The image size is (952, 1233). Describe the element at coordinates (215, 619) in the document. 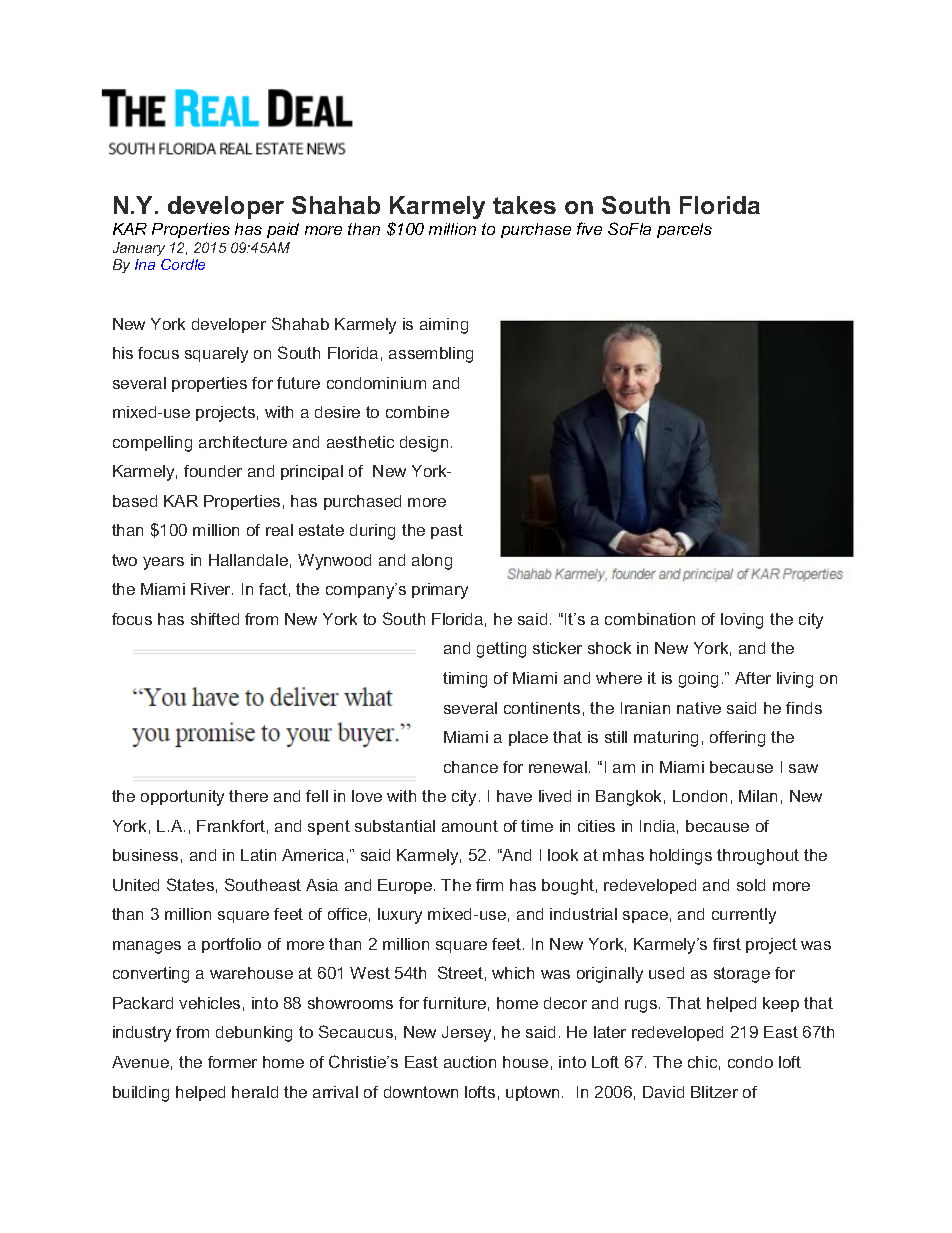

I see `shifted` at that location.
